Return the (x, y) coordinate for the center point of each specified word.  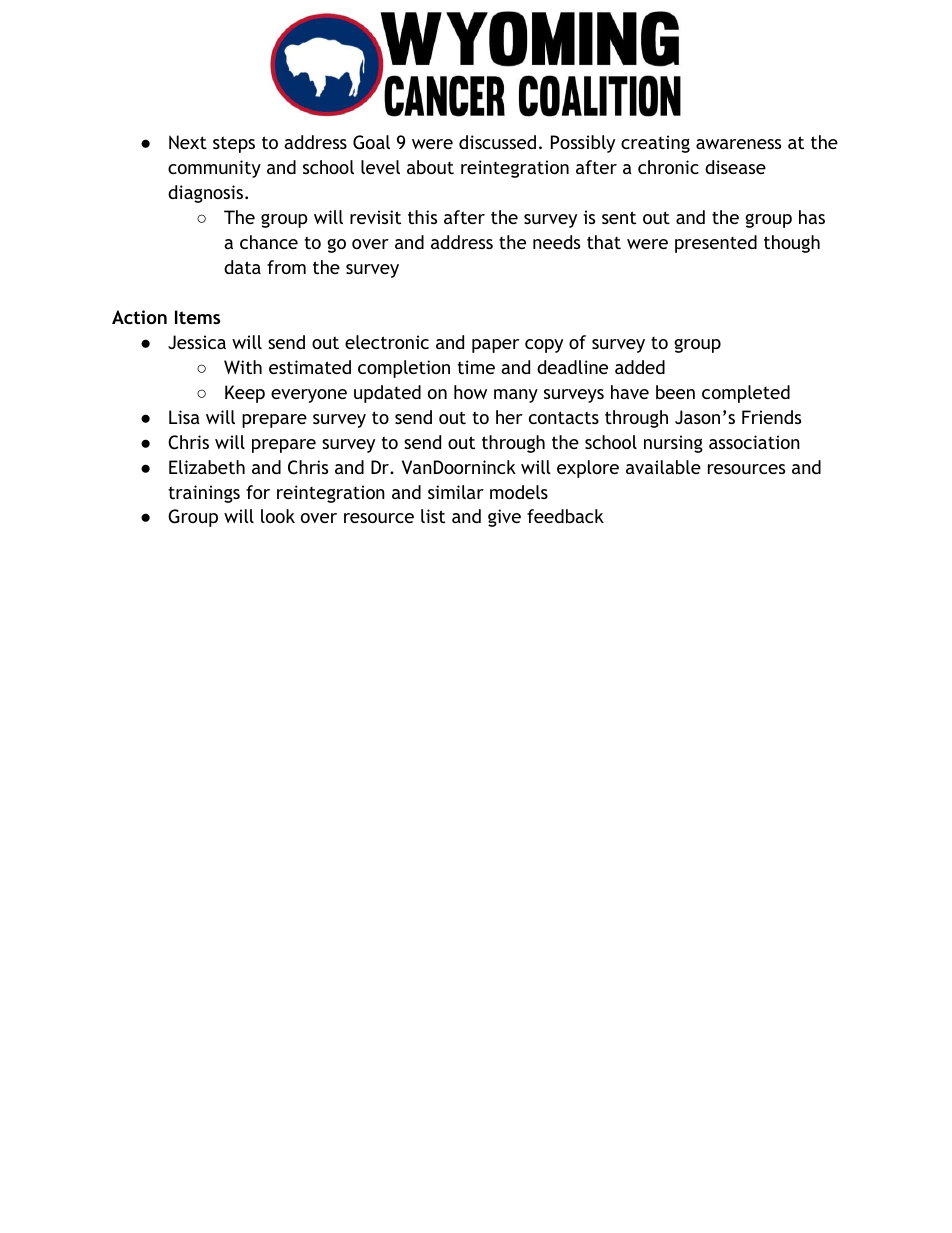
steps (234, 144)
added (640, 367)
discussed (497, 142)
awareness (738, 144)
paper (495, 346)
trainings (204, 494)
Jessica (197, 342)
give (504, 518)
